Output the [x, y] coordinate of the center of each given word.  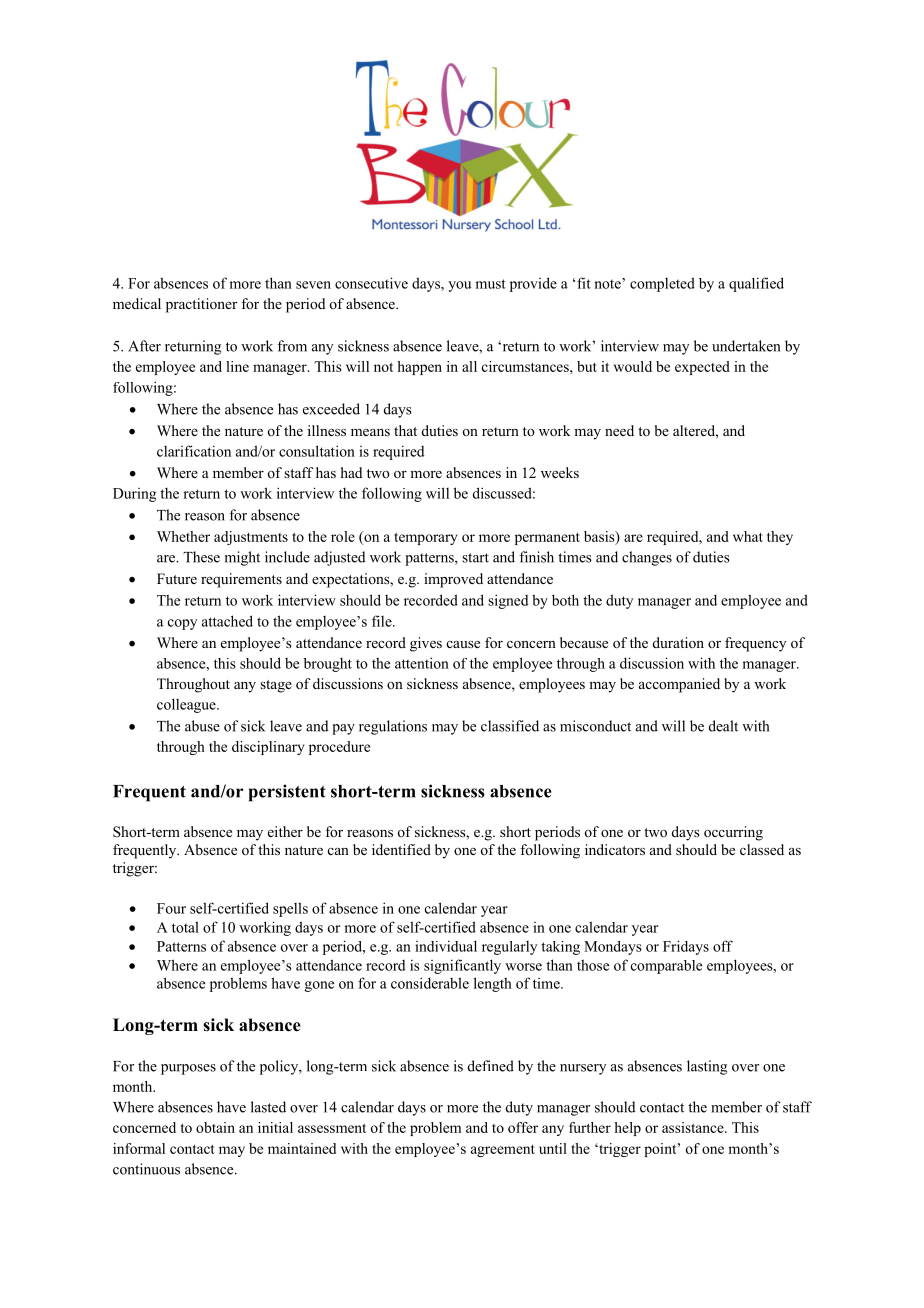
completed [662, 284]
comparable [666, 967]
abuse [202, 726]
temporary [425, 538]
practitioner [202, 305]
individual [446, 946]
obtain [215, 1127]
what [748, 536]
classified [510, 726]
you [459, 286]
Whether [183, 536]
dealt [723, 726]
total [185, 927]
